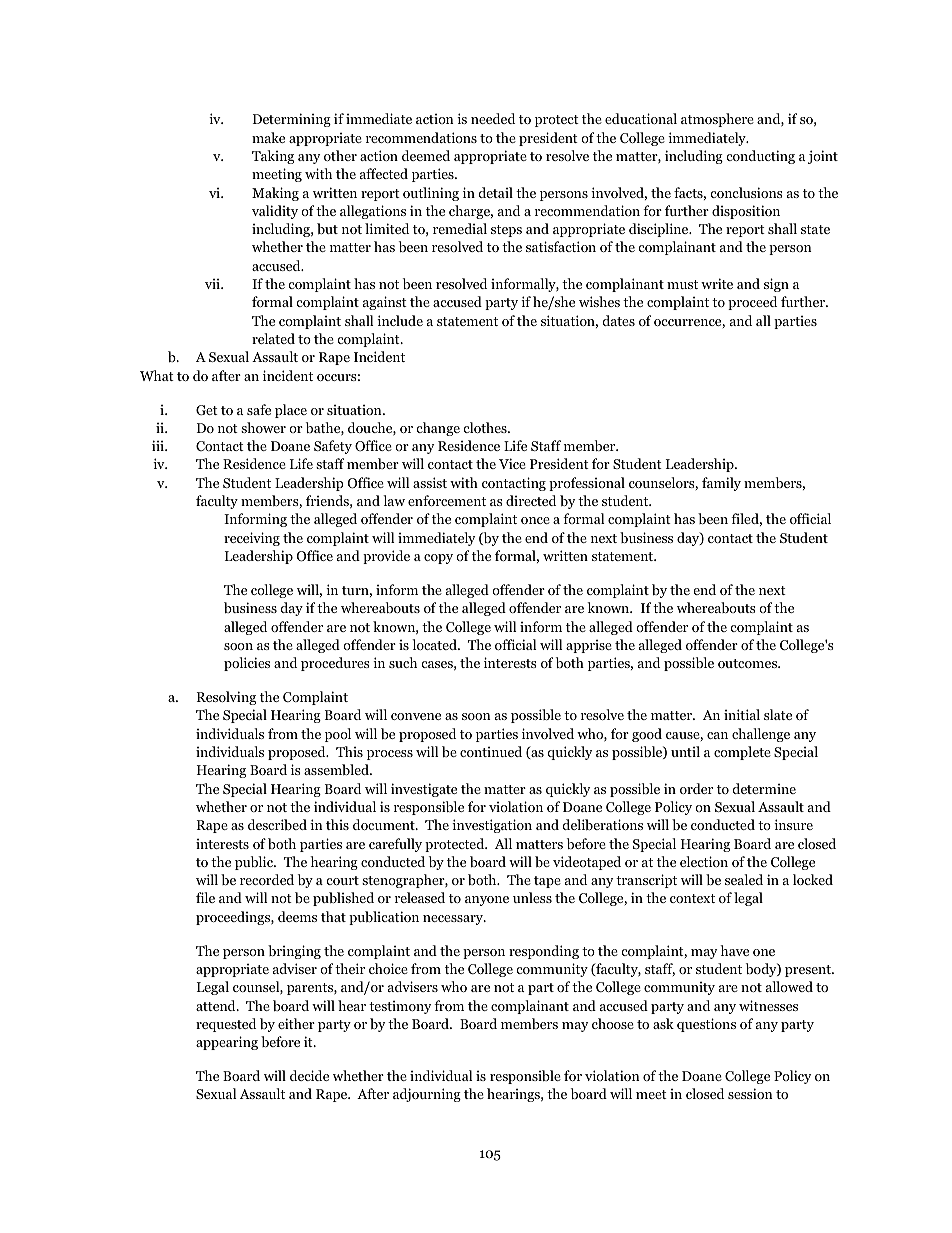  I want to click on policies, so click(247, 664).
